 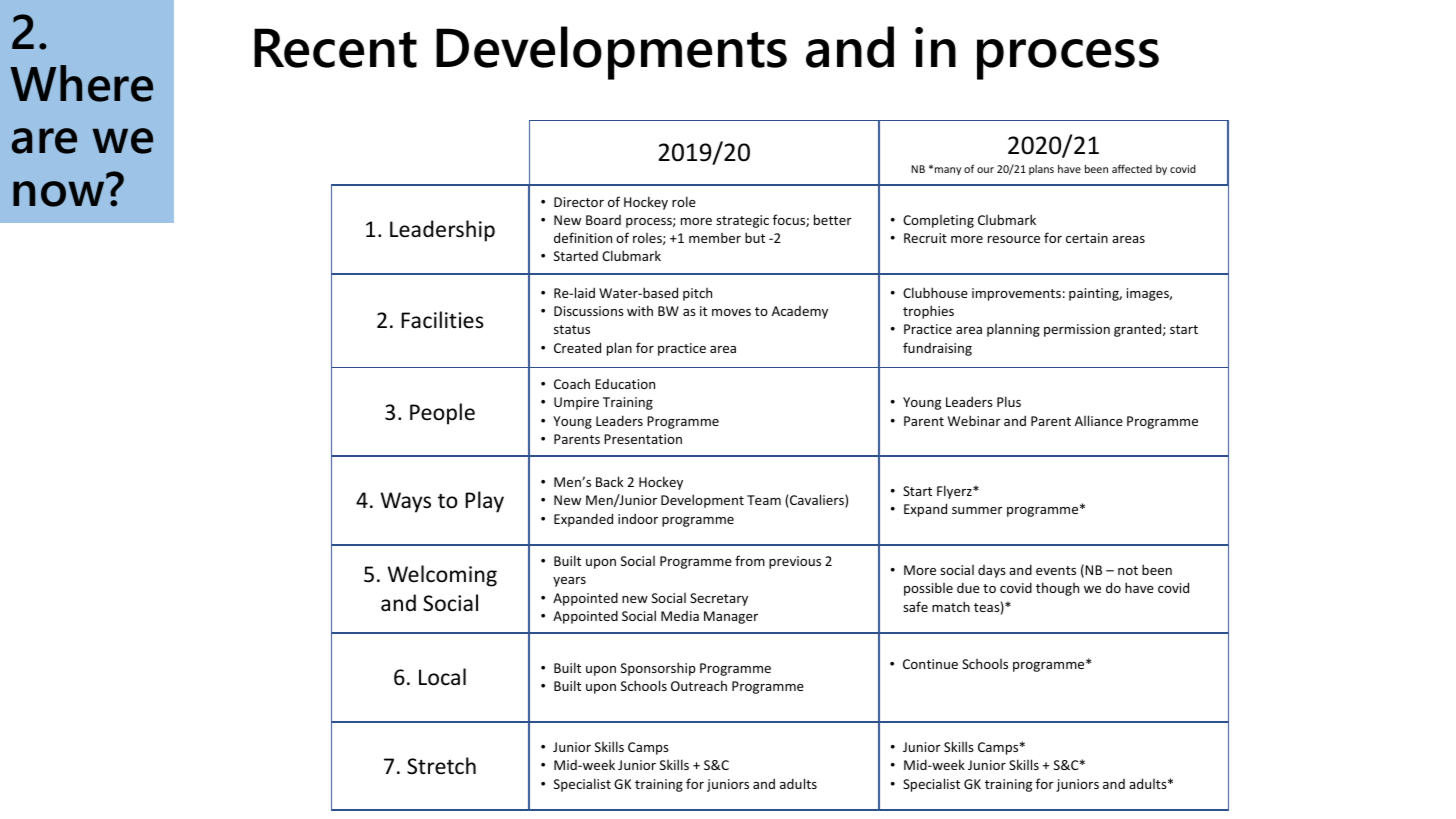 I want to click on Recent, so click(x=335, y=48).
